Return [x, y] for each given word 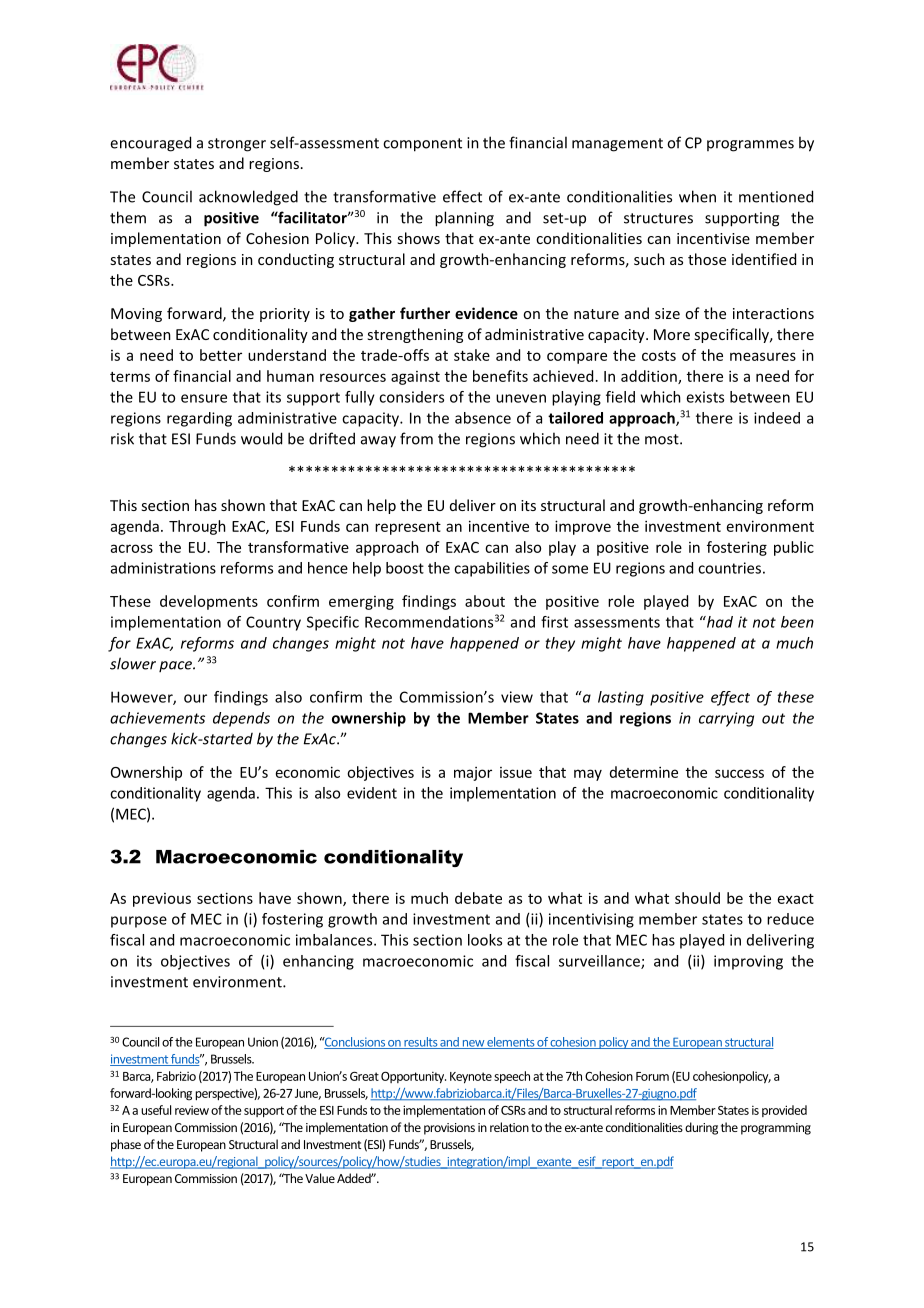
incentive [499, 526]
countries [729, 568]
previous [162, 900]
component [422, 145]
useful [156, 1110]
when [697, 196]
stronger [237, 145]
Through [197, 527]
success [739, 773]
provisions [449, 1129]
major [473, 774]
